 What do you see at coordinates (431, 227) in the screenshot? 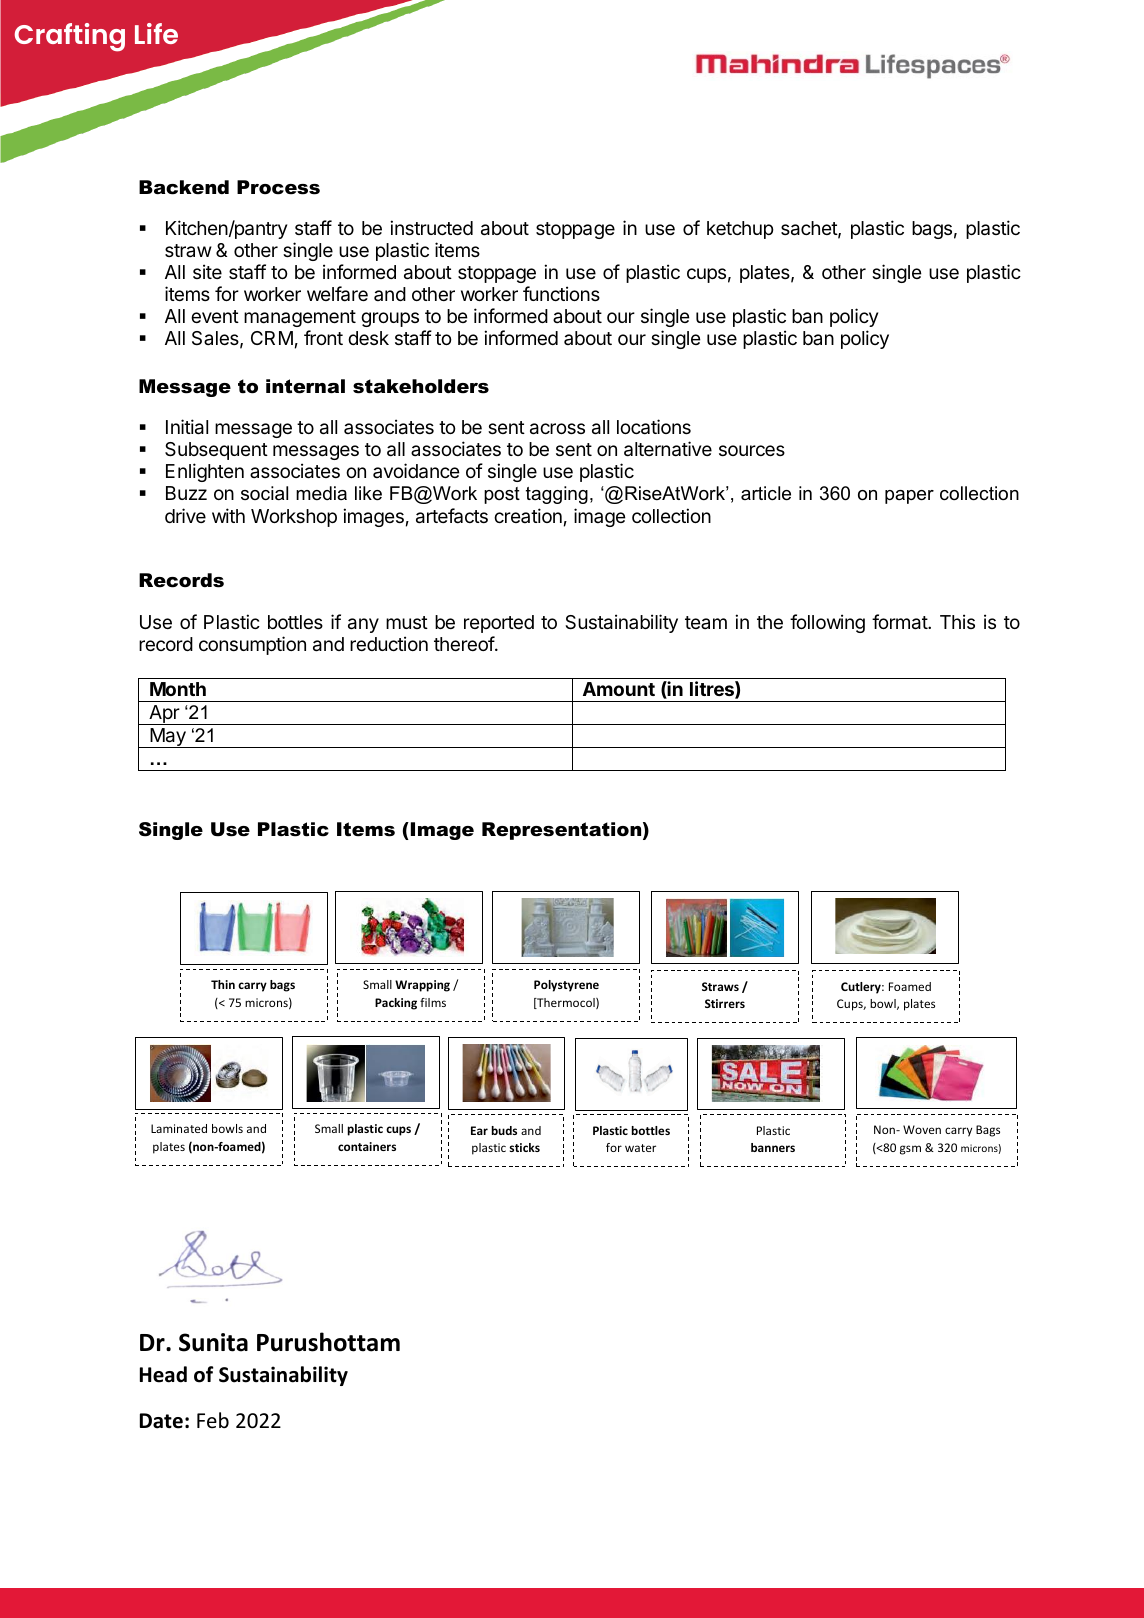
I see `instructed` at bounding box center [431, 227].
